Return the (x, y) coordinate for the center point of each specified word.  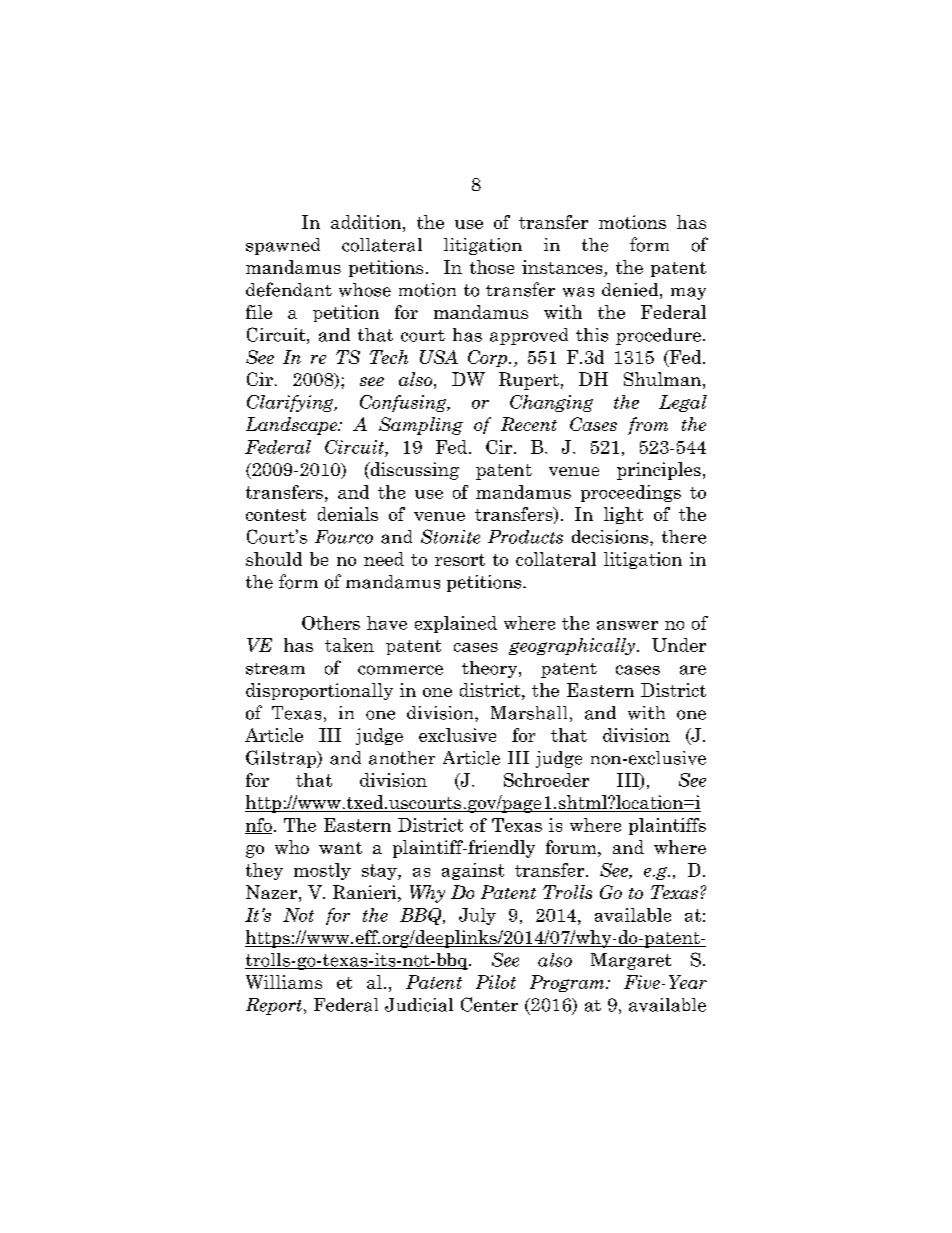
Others (331, 623)
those (492, 267)
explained (456, 624)
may (688, 293)
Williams (284, 982)
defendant (289, 289)
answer (627, 625)
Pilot (496, 982)
